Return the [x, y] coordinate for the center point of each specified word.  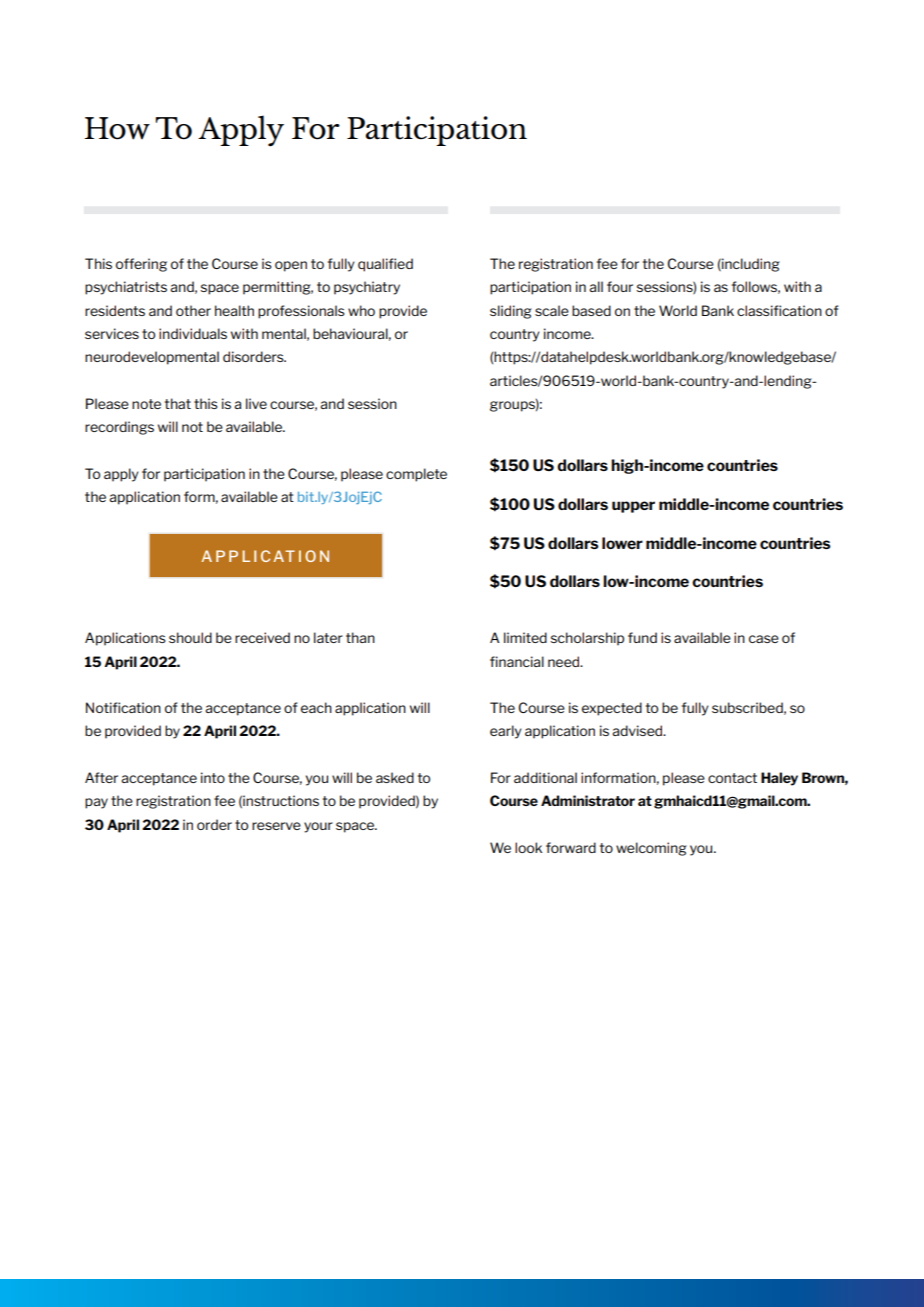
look [528, 847]
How [117, 128]
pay [96, 803]
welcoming [651, 849]
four [620, 286]
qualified [385, 265]
